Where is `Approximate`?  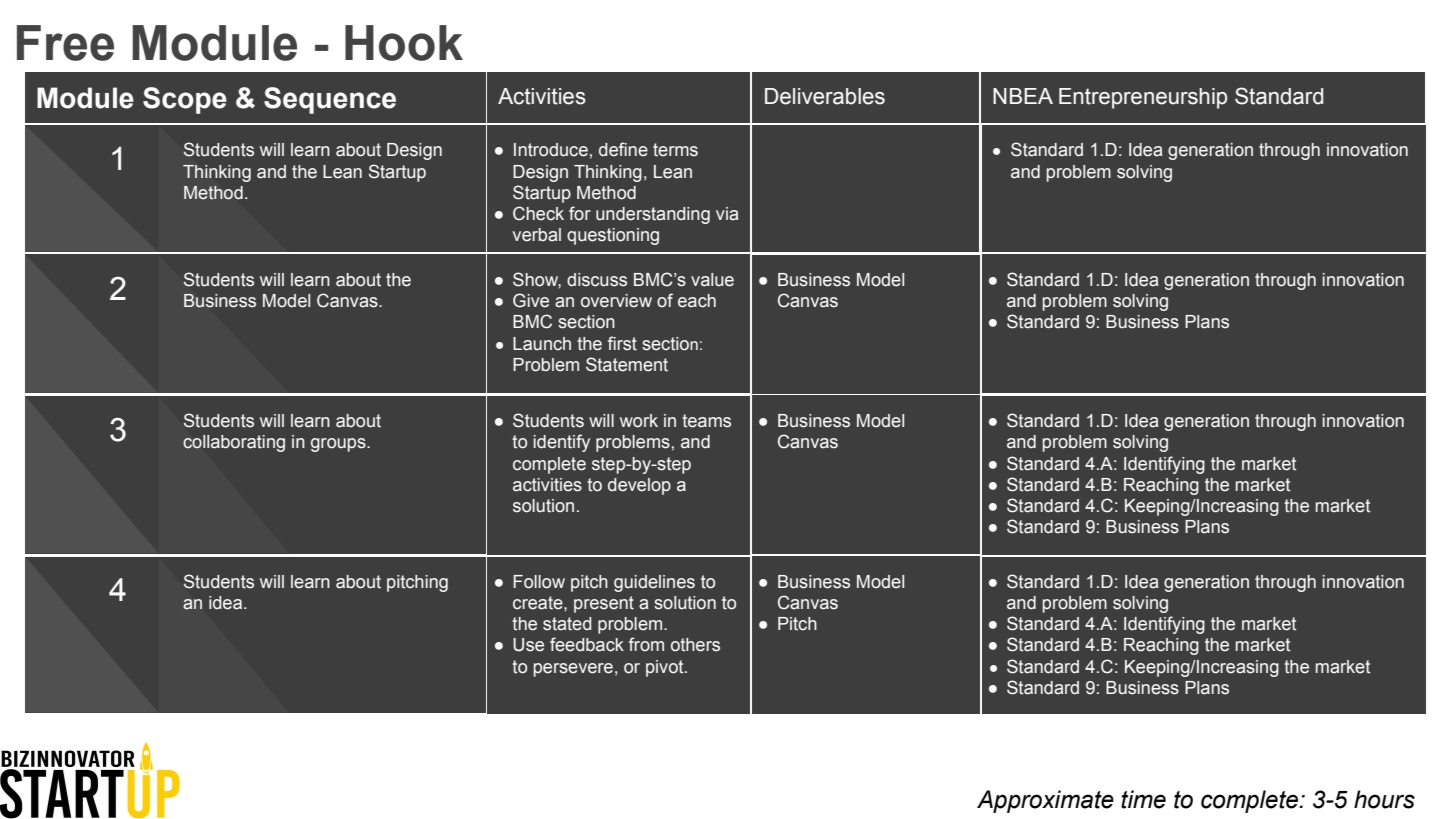
Approximate is located at coordinates (1045, 801).
